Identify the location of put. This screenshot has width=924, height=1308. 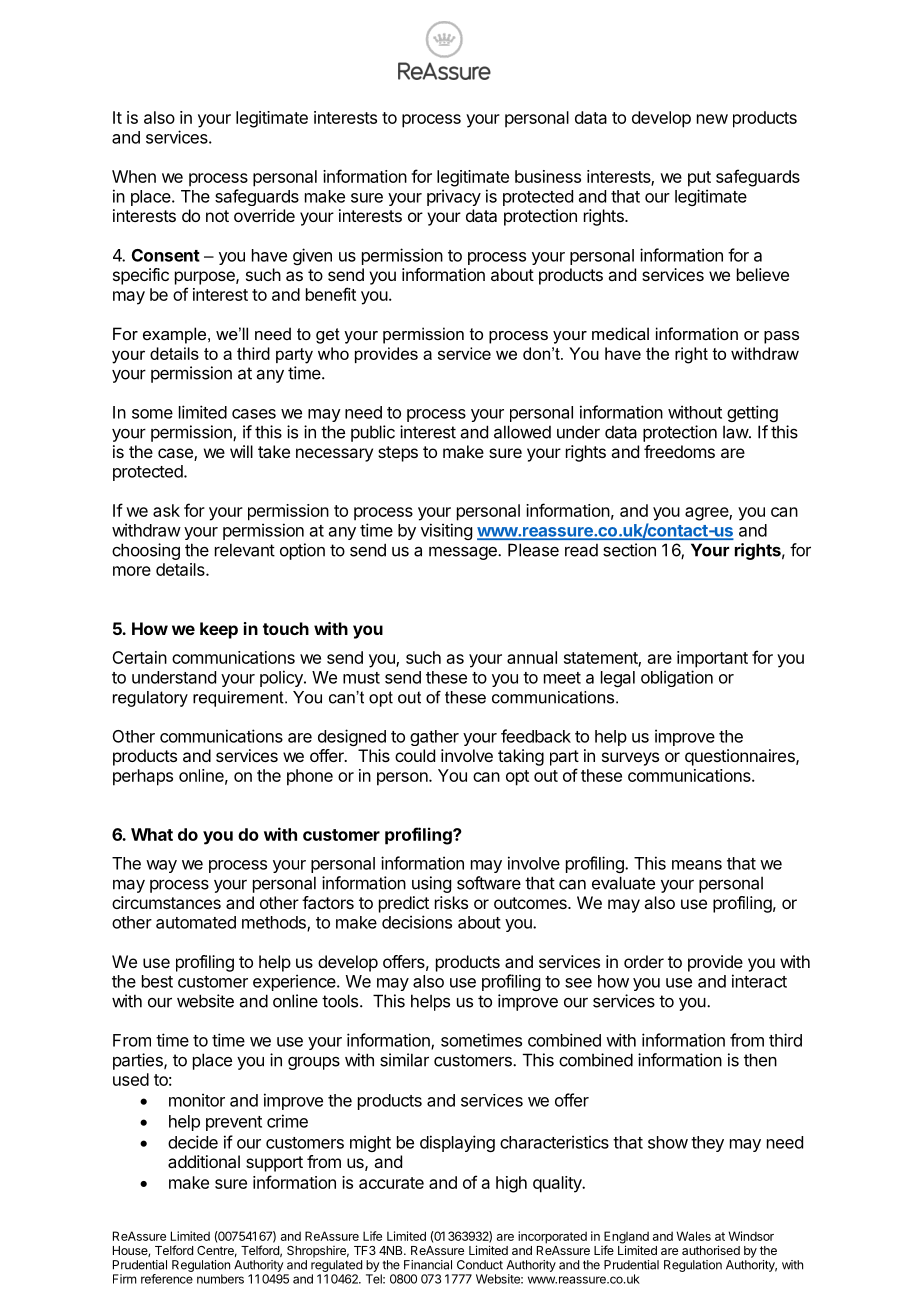
(699, 179).
